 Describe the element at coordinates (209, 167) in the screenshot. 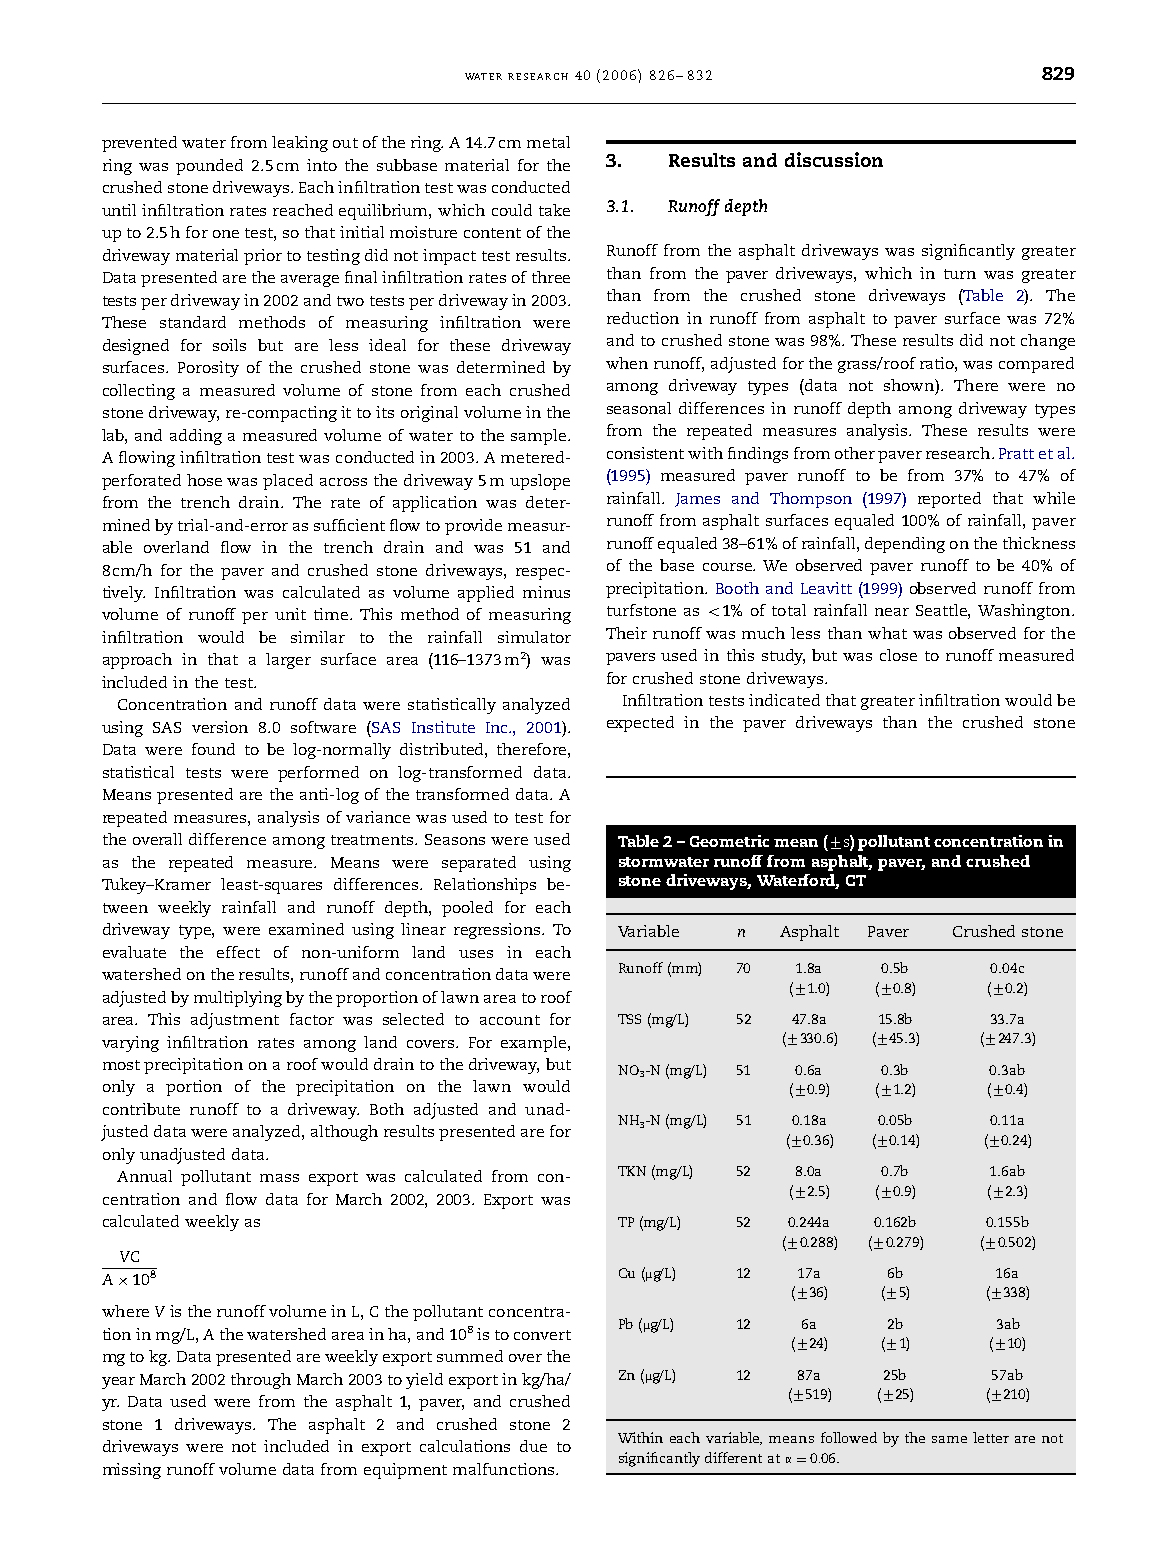

I see `pounded` at that location.
